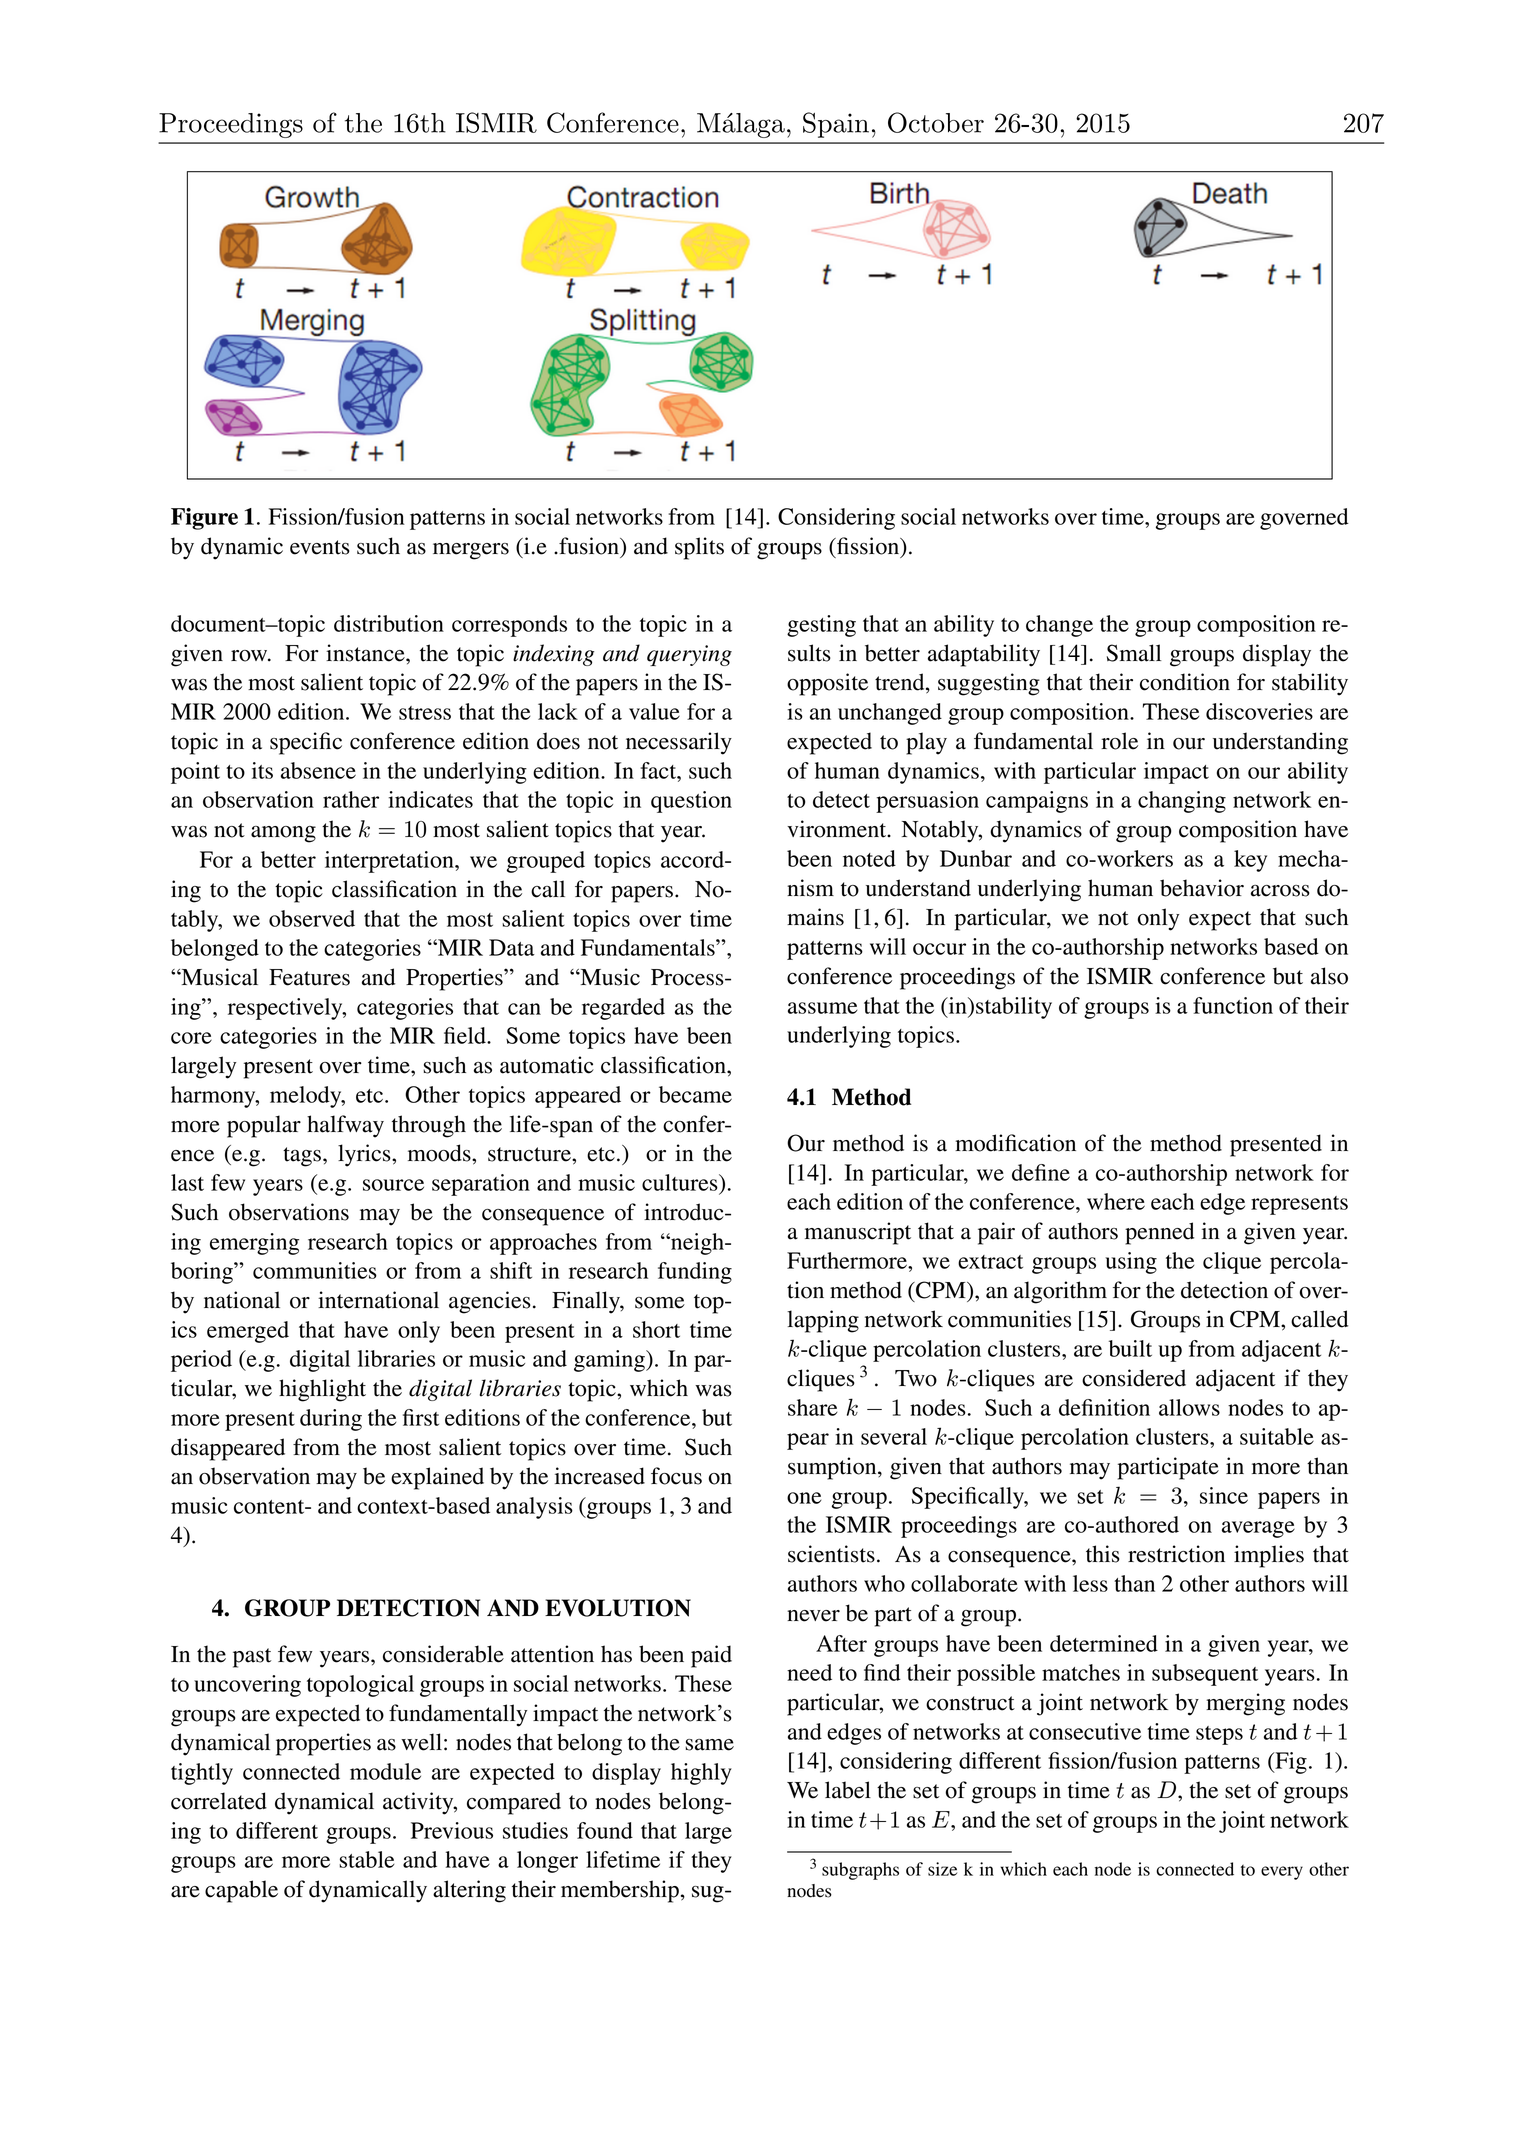 The height and width of the screenshot is (2141, 1514). What do you see at coordinates (936, 122) in the screenshot?
I see `October` at bounding box center [936, 122].
